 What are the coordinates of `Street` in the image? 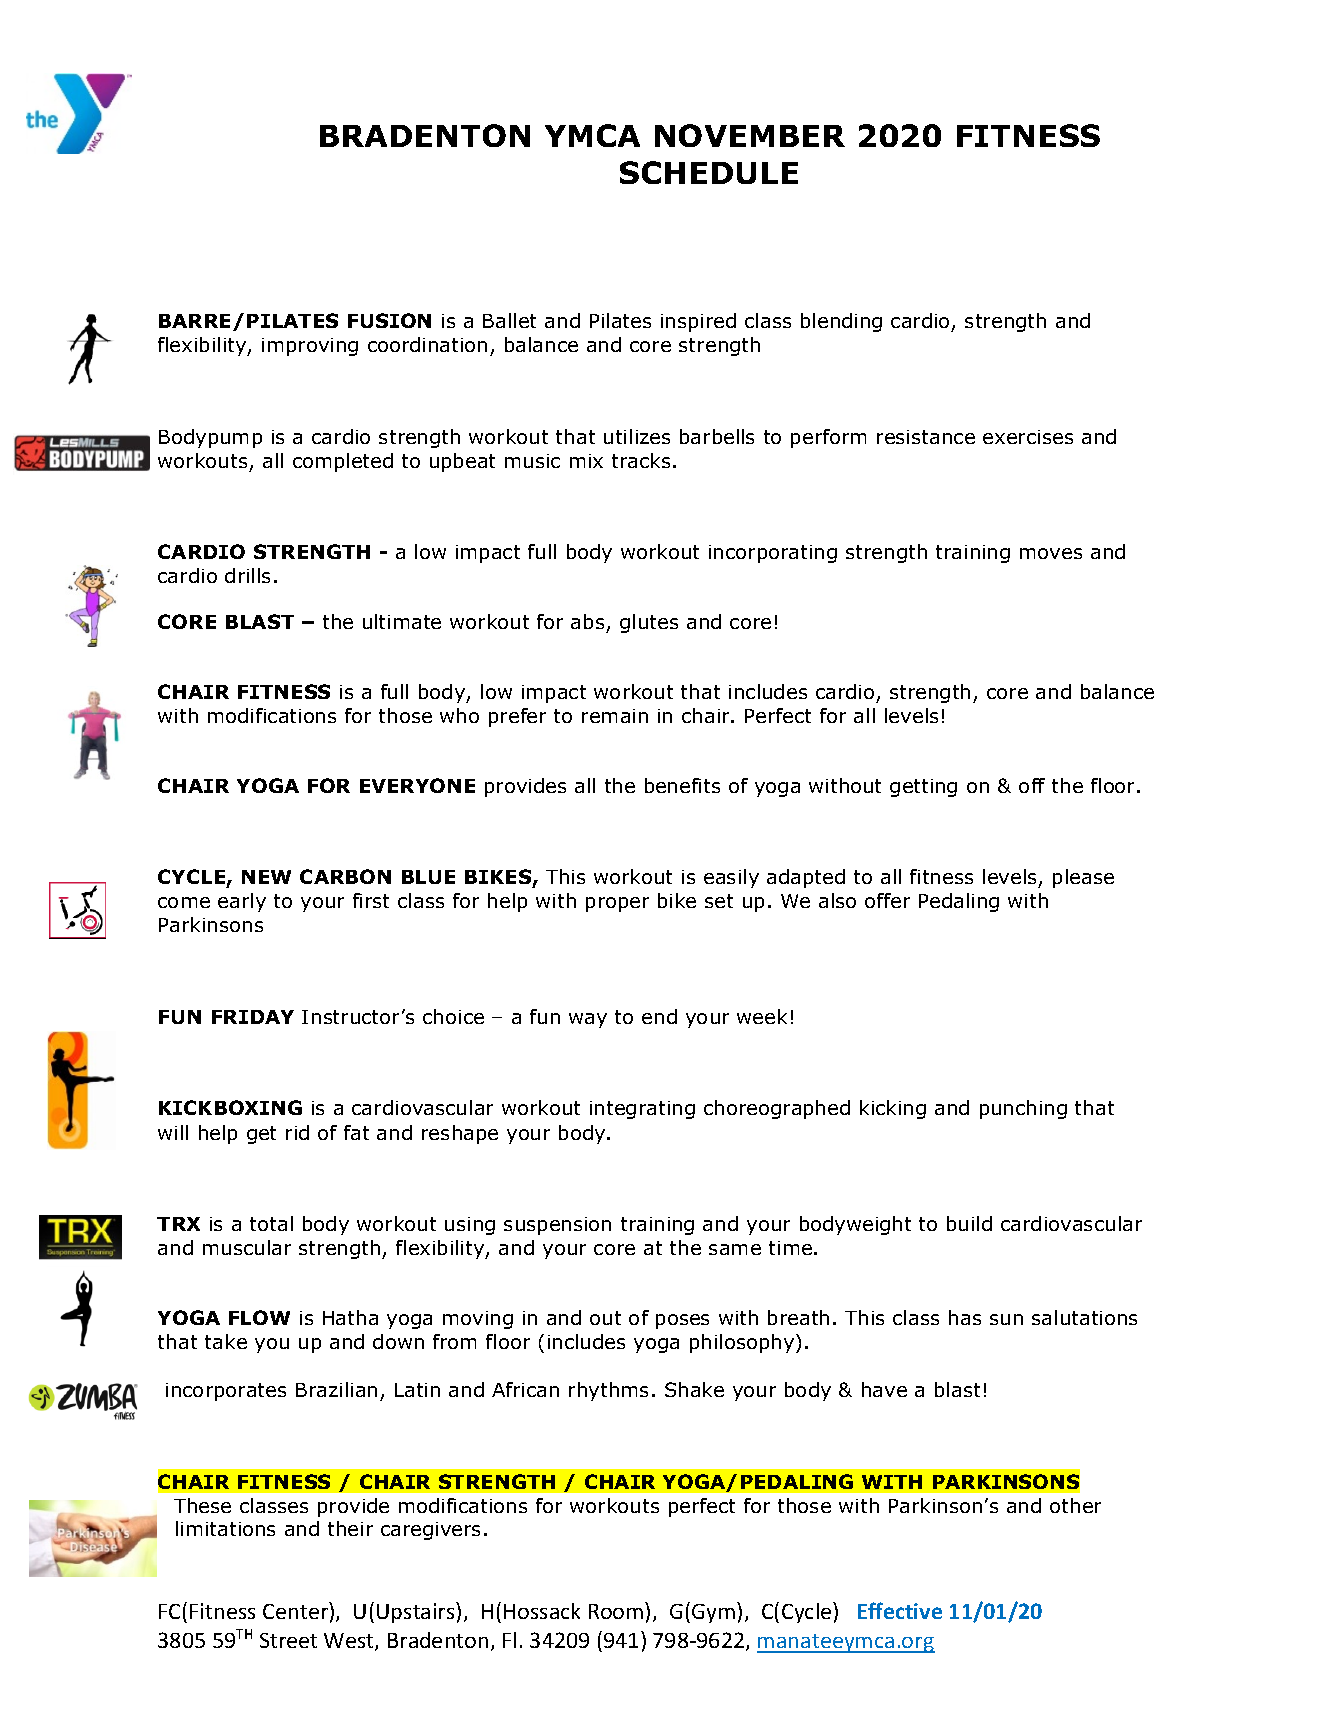 It's located at (288, 1640).
